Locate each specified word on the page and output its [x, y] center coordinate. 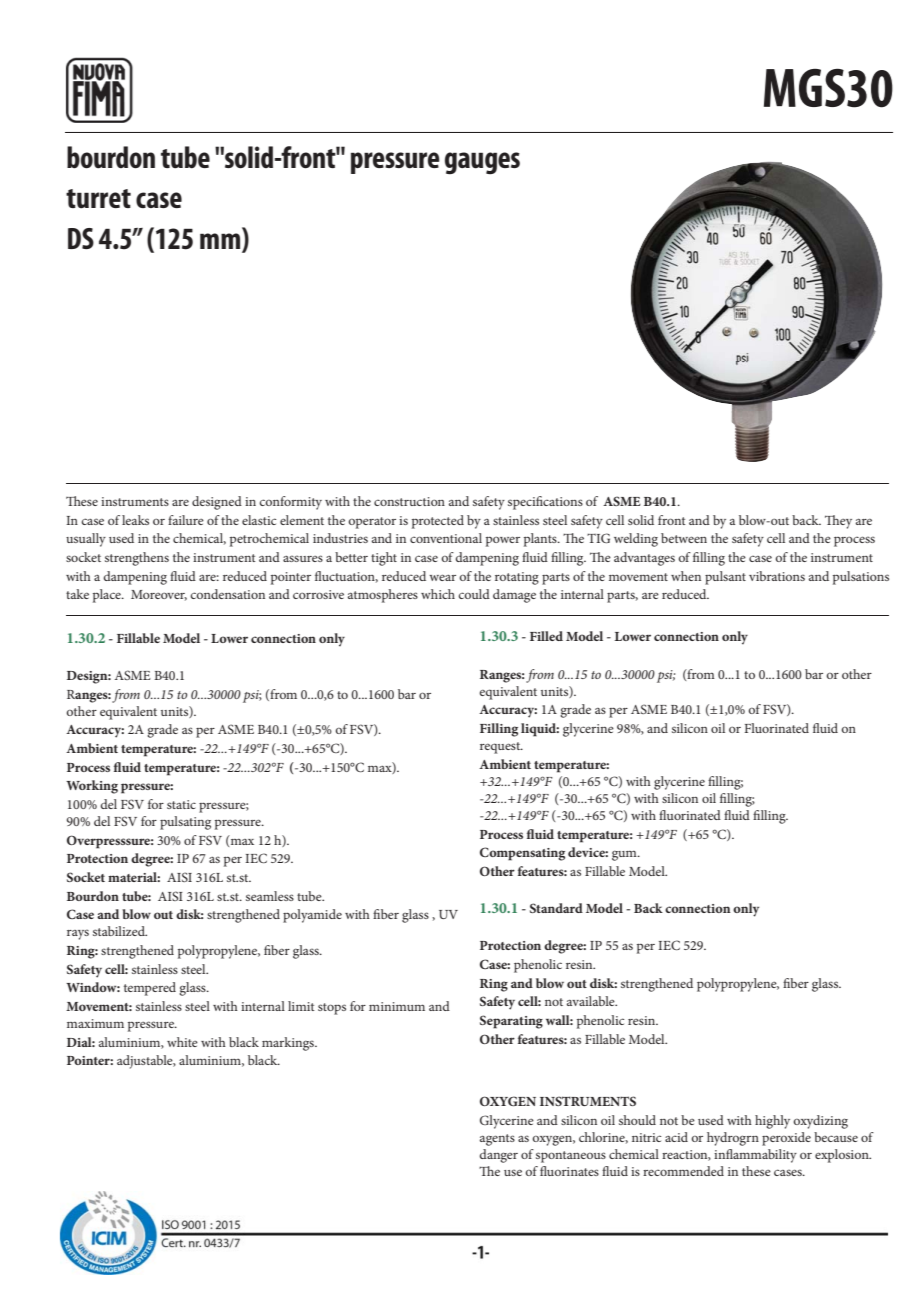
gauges [482, 163]
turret [98, 199]
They [838, 522]
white [182, 1042]
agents [497, 1140]
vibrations [777, 576]
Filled [546, 636]
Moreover [159, 595]
